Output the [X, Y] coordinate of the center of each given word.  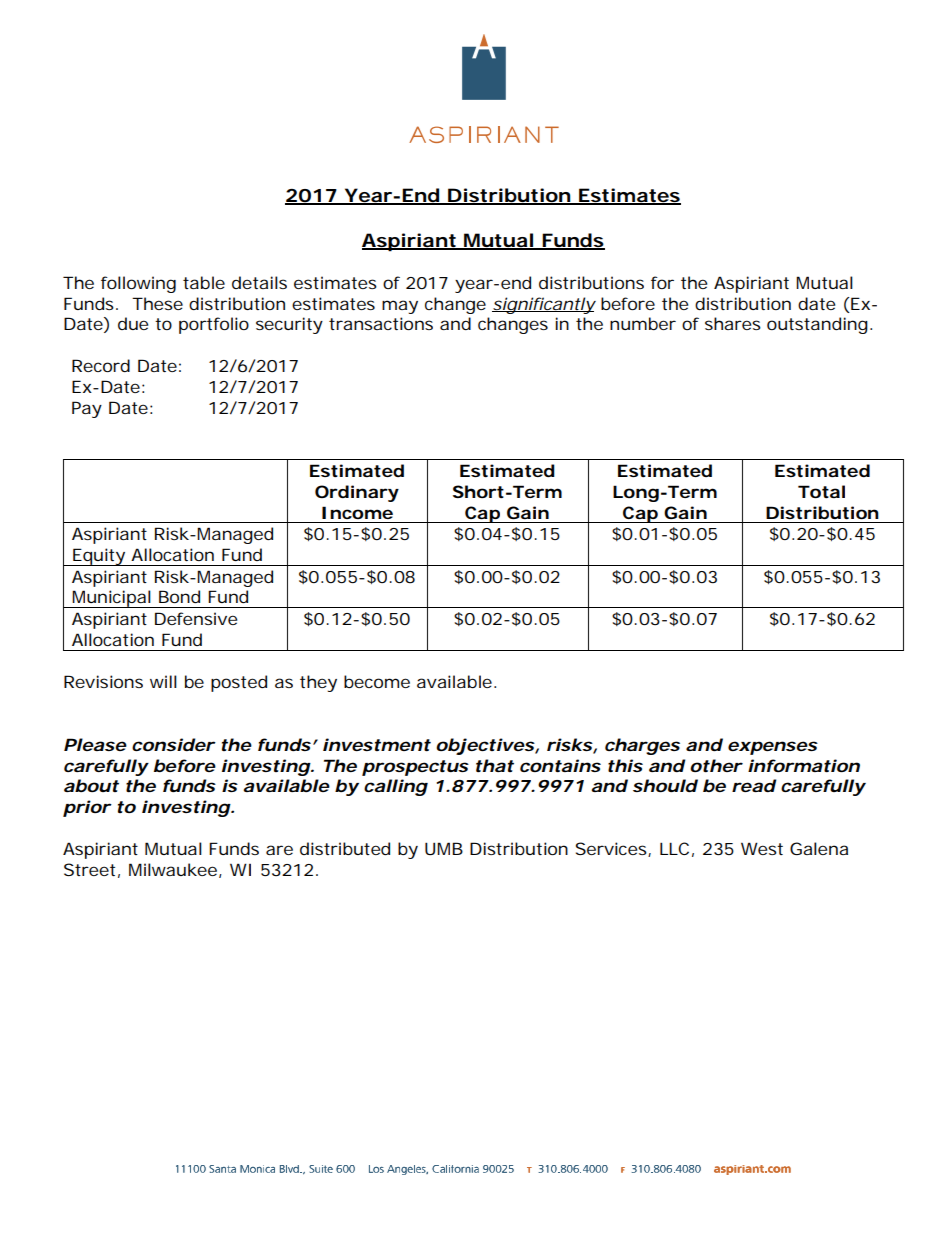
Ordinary [357, 493]
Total [821, 491]
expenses [773, 748]
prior [87, 808]
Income [357, 512]
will [163, 681]
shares [733, 323]
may [400, 307]
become [377, 681]
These [157, 303]
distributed [345, 848]
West [762, 848]
